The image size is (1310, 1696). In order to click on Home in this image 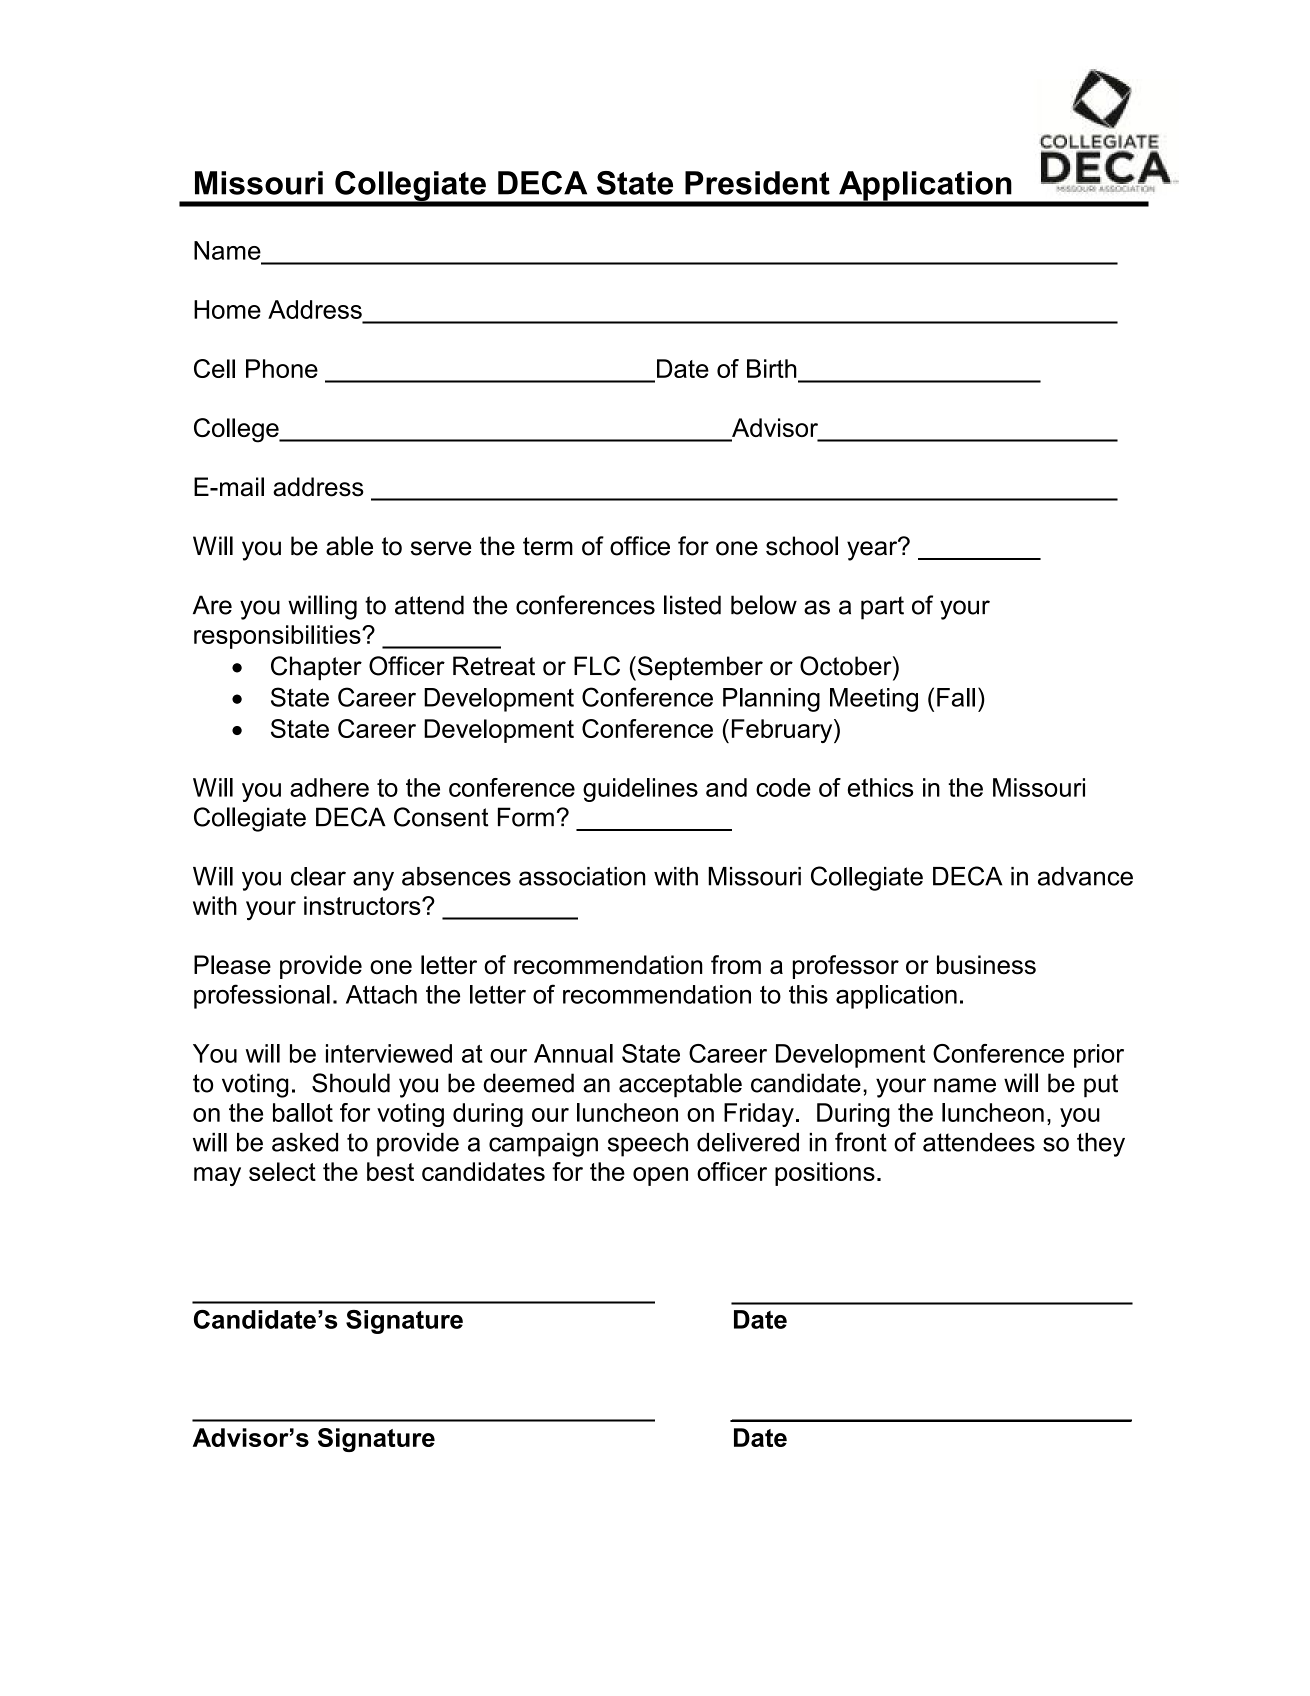, I will do `click(227, 309)`.
